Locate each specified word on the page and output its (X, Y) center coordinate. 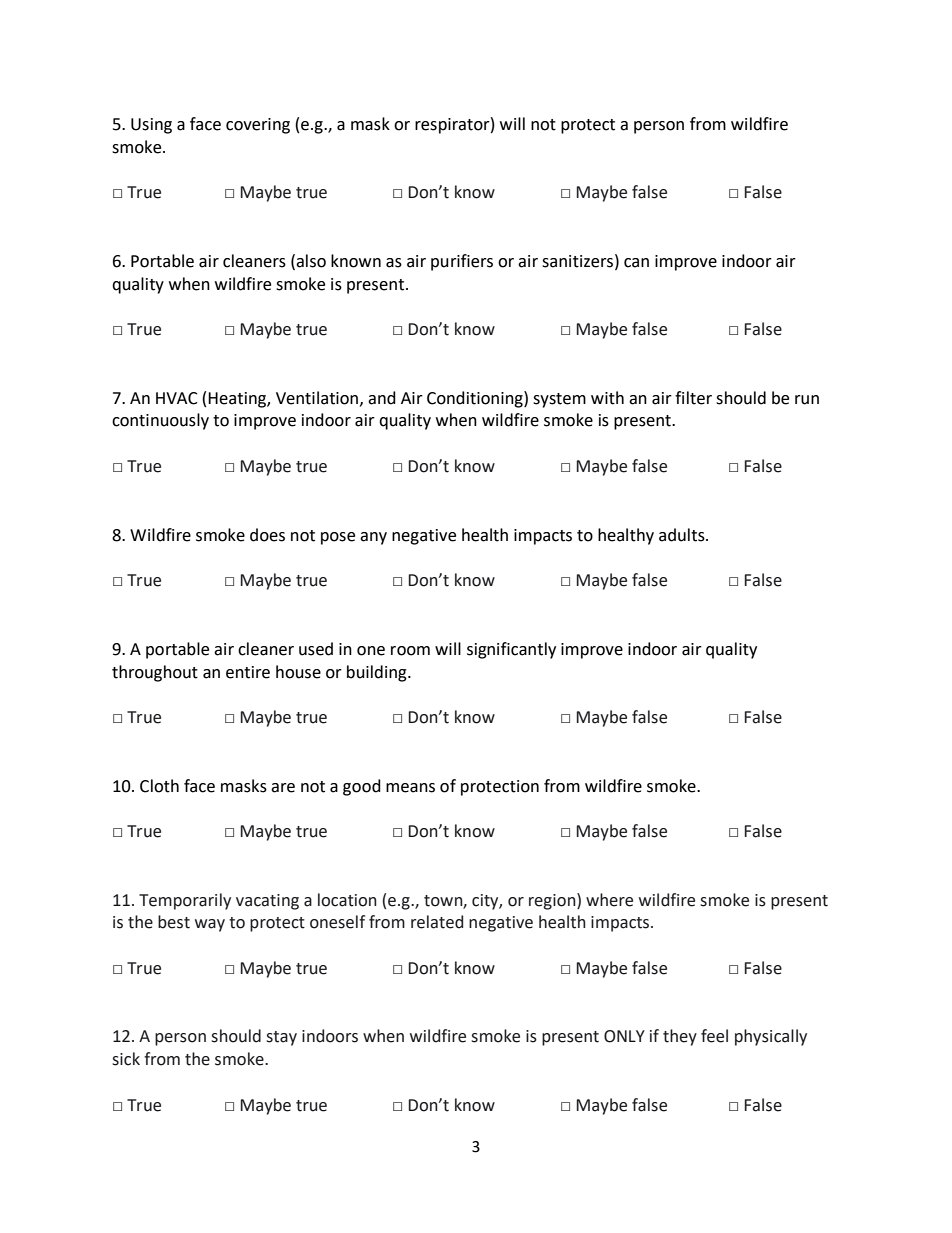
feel (714, 1036)
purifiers (462, 262)
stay (281, 1038)
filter (693, 398)
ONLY (624, 1036)
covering (258, 126)
